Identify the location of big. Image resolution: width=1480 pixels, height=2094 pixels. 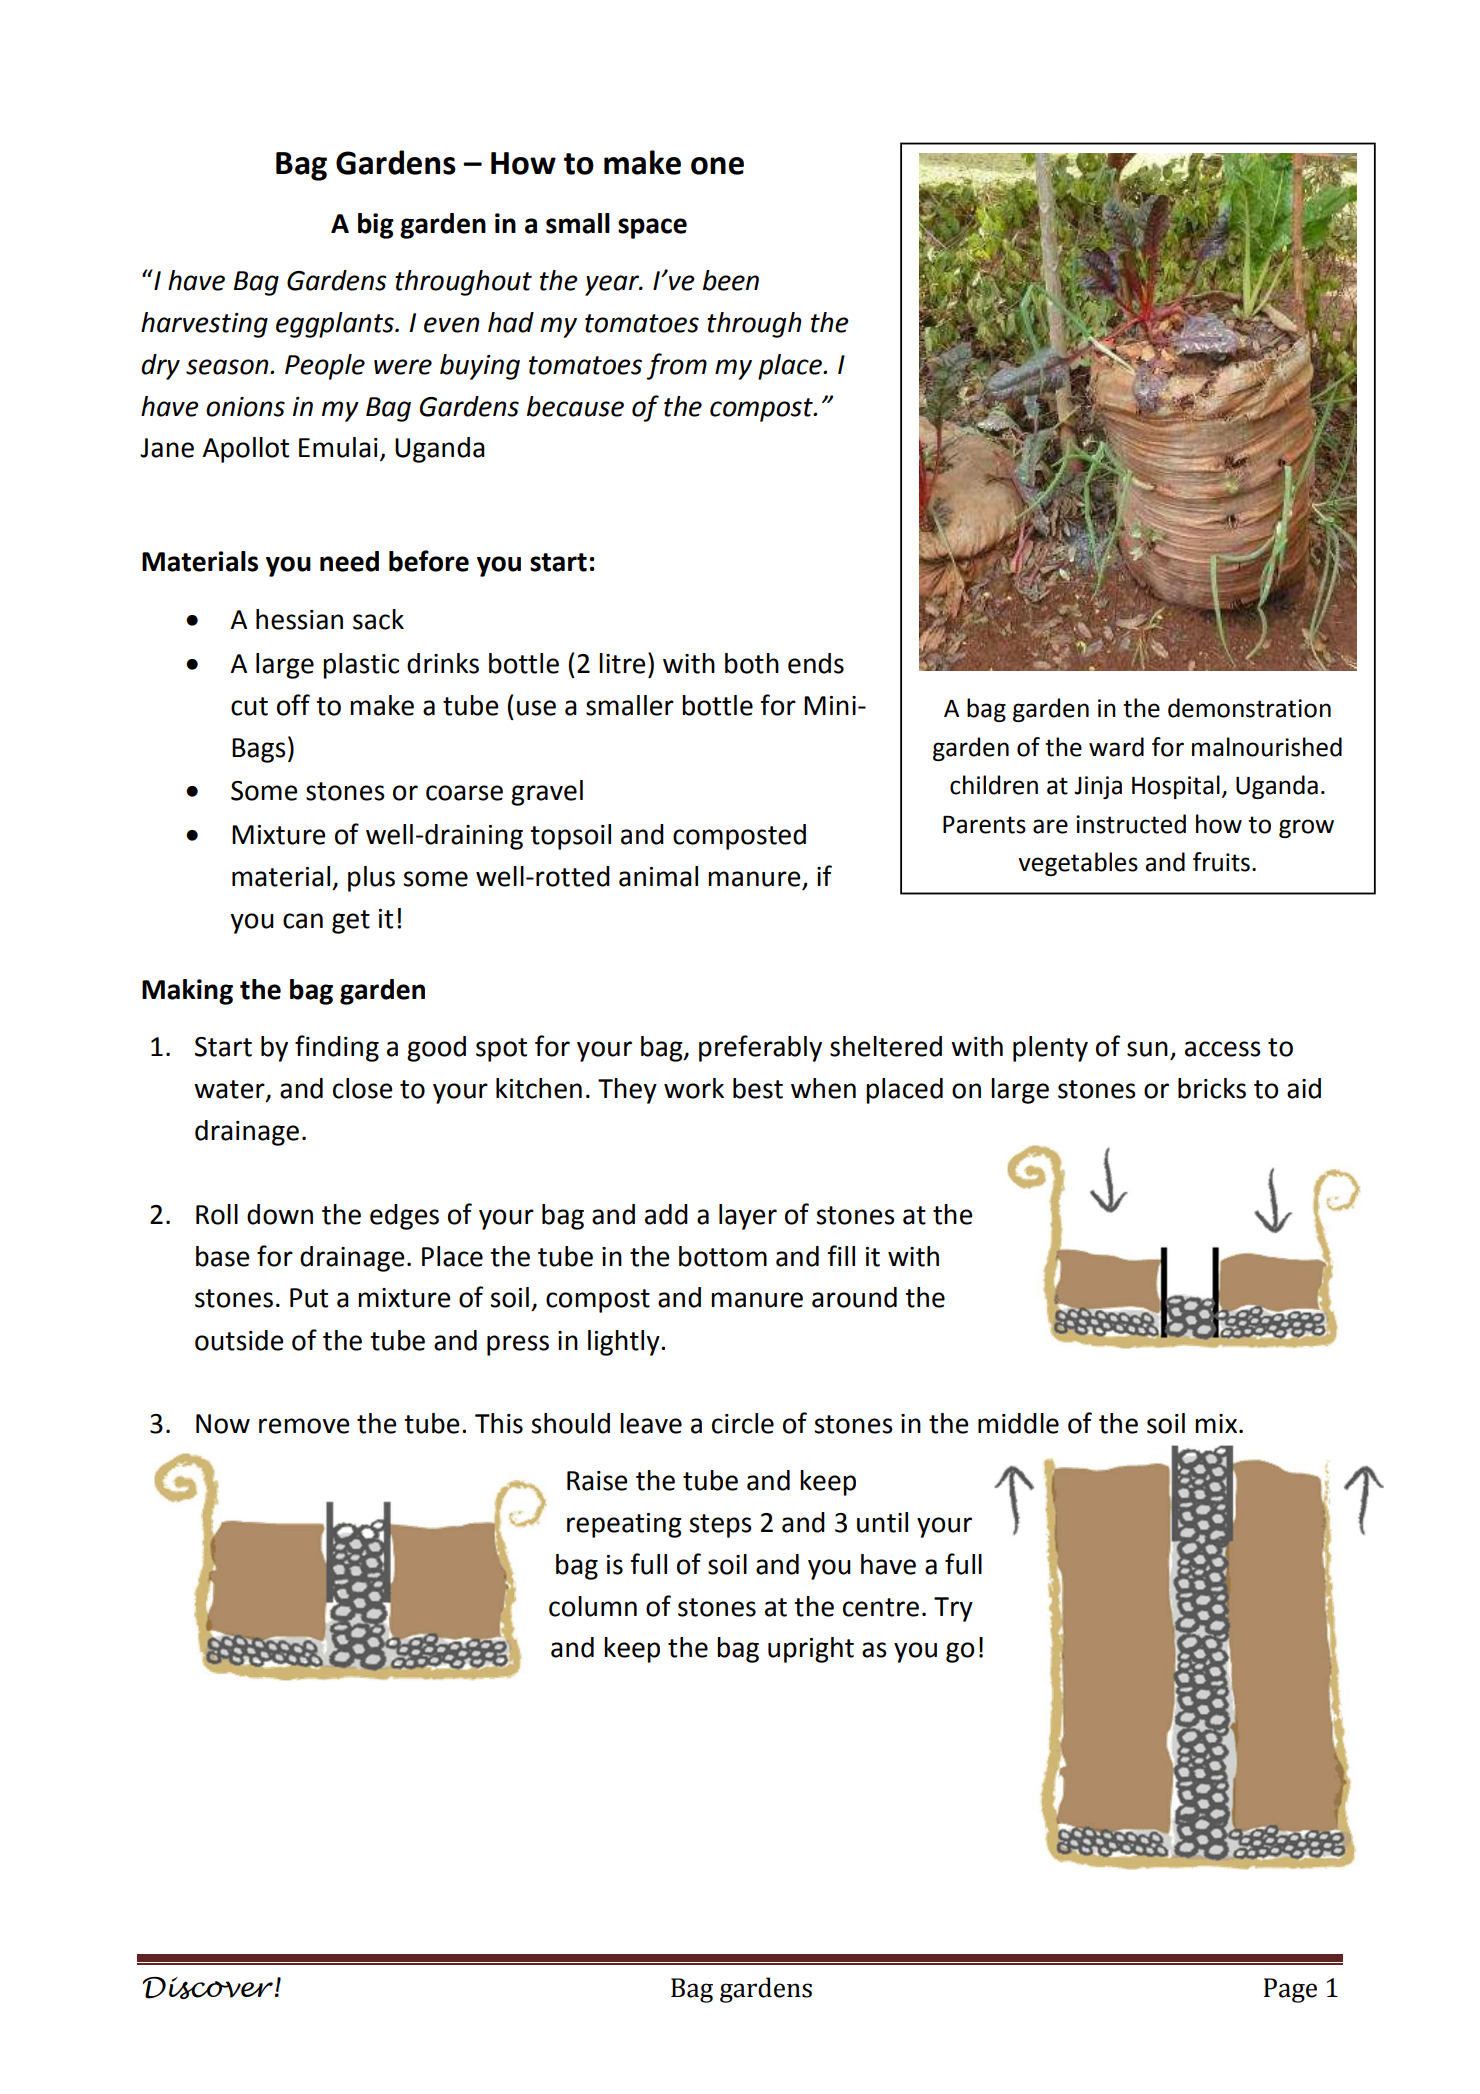
(376, 226).
